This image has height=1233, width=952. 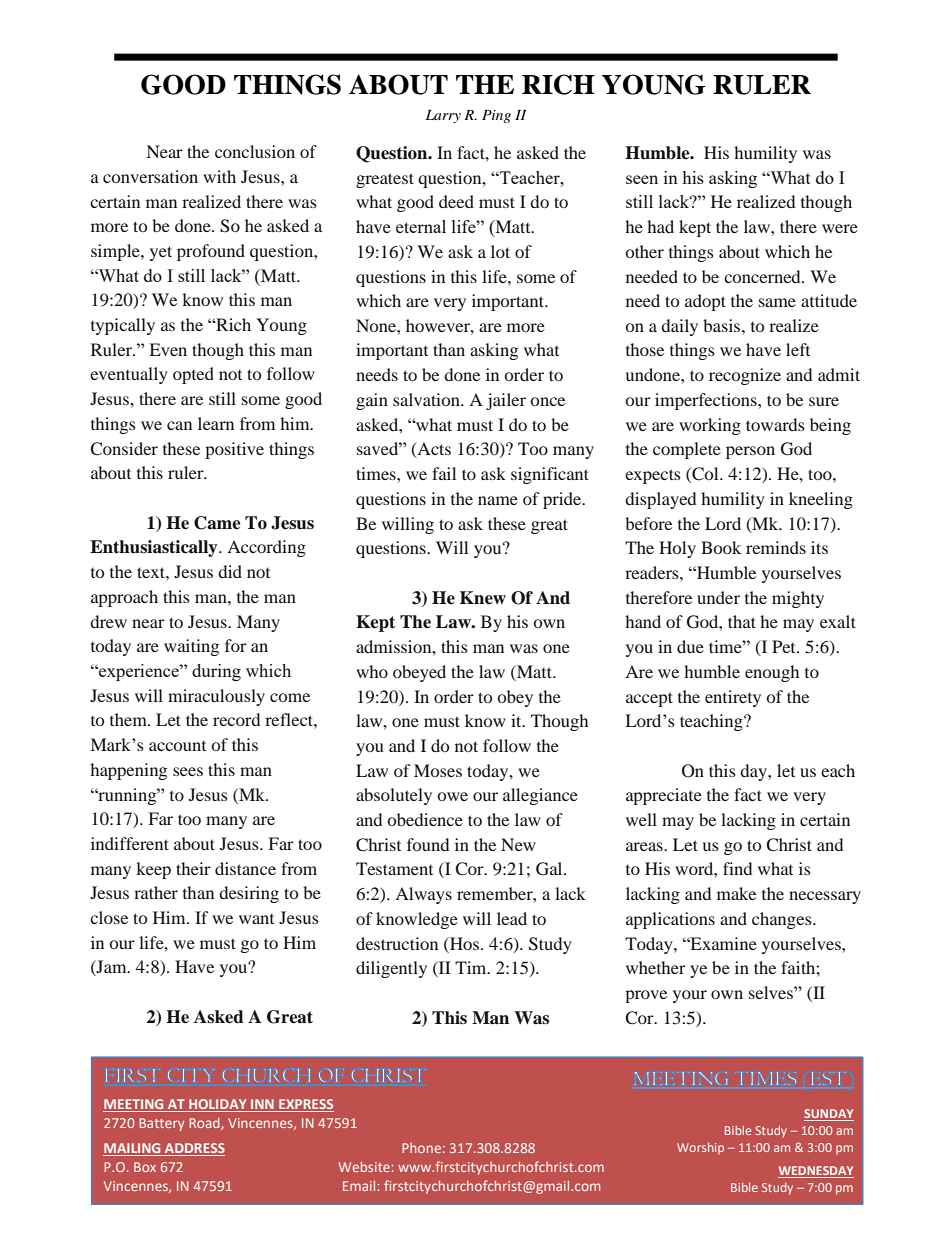 I want to click on recognize, so click(x=745, y=376).
